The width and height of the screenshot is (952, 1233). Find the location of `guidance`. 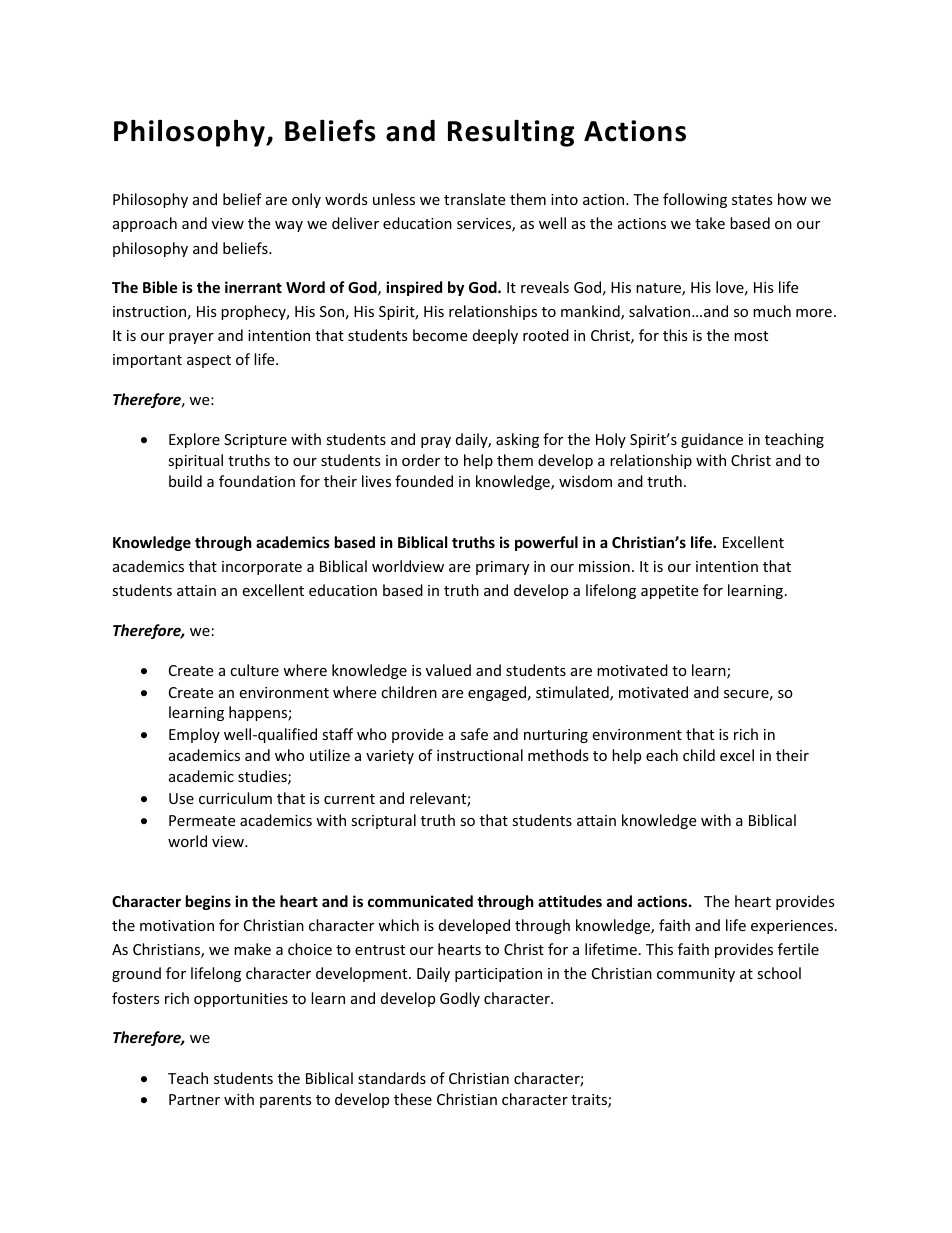

guidance is located at coordinates (712, 440).
